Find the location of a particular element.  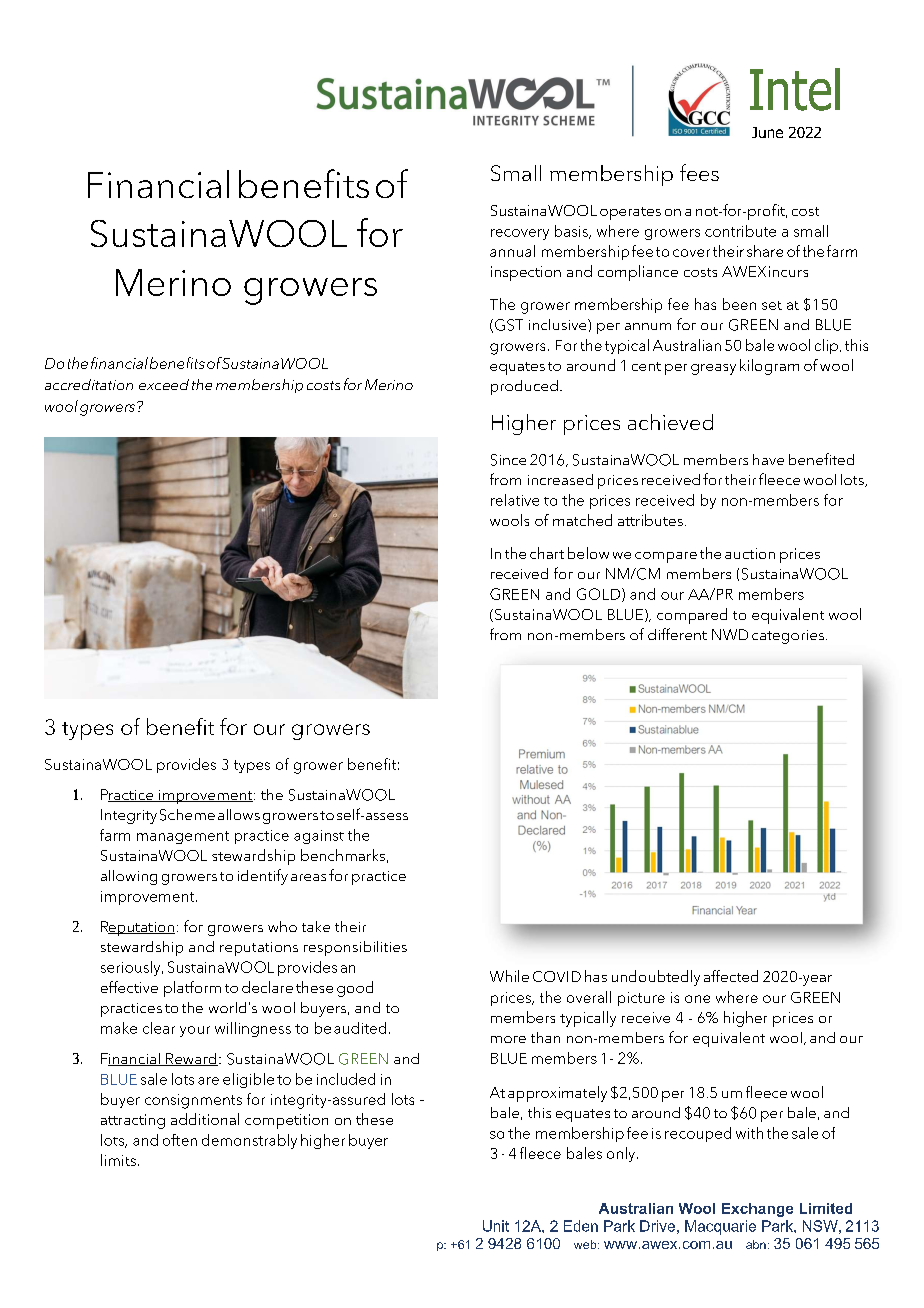

categories is located at coordinates (788, 637).
